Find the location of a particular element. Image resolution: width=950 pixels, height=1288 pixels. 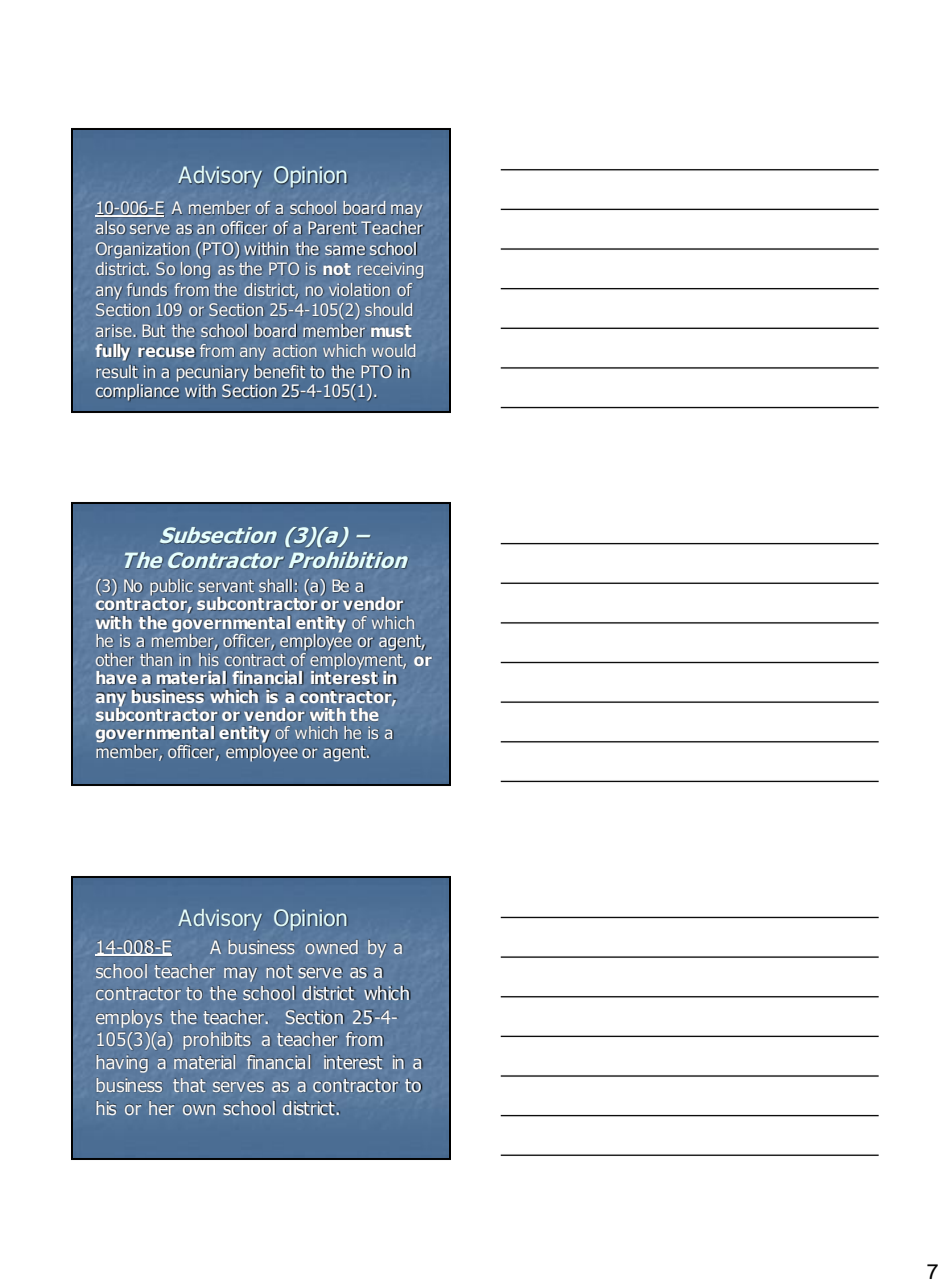

Organization is located at coordinates (142, 250).
